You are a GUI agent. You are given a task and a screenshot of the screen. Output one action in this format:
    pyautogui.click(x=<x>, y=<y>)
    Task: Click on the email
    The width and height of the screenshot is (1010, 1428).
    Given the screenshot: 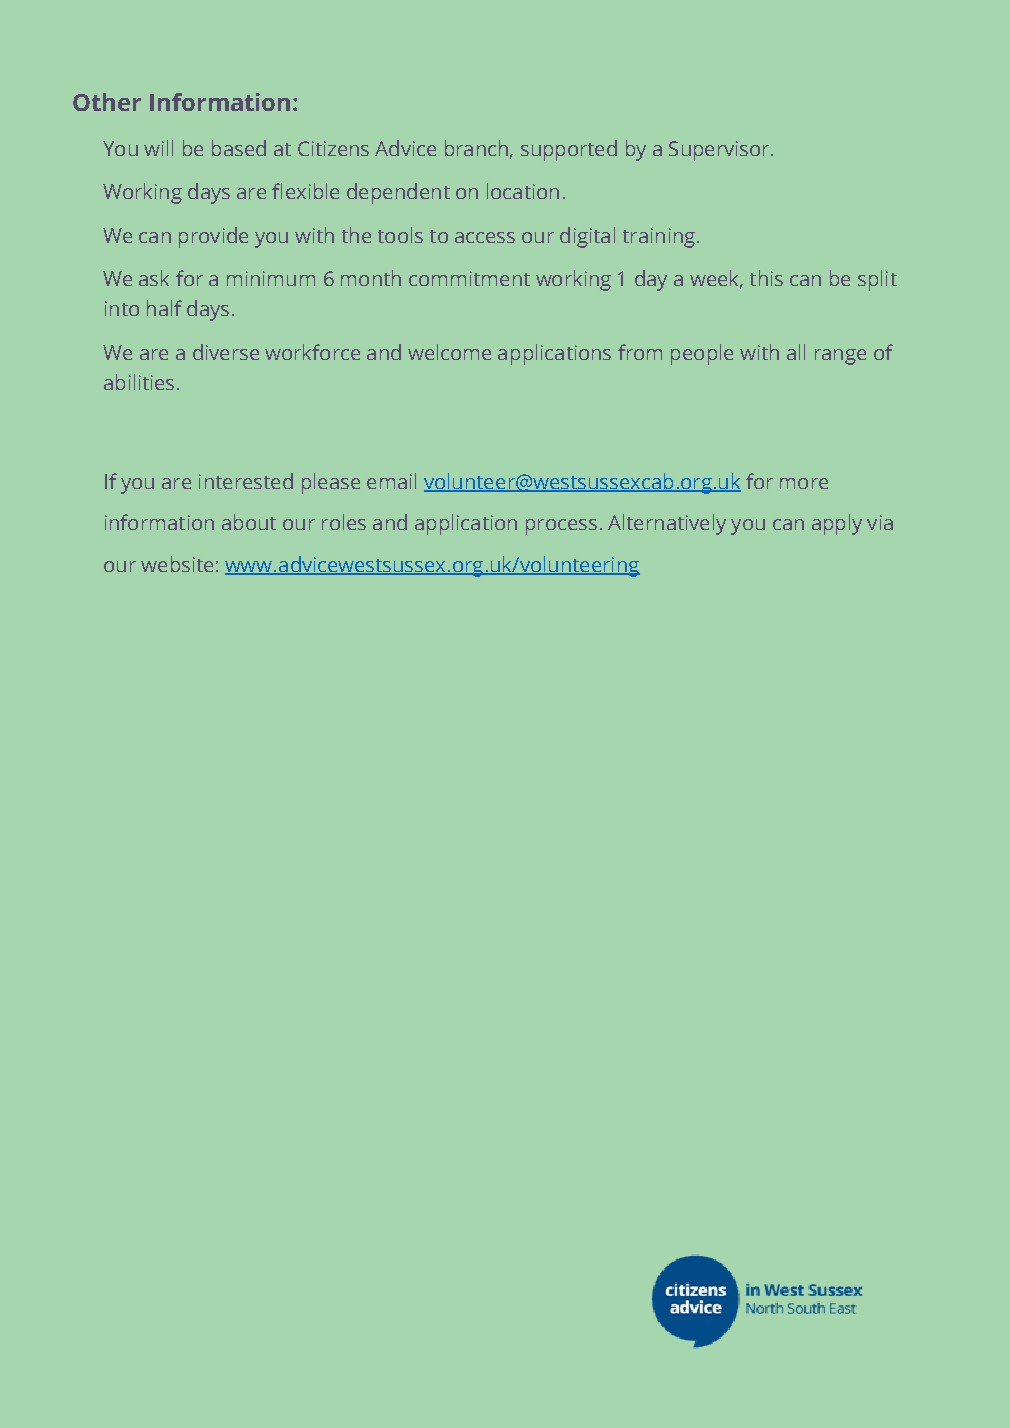 What is the action you would take?
    pyautogui.click(x=391, y=481)
